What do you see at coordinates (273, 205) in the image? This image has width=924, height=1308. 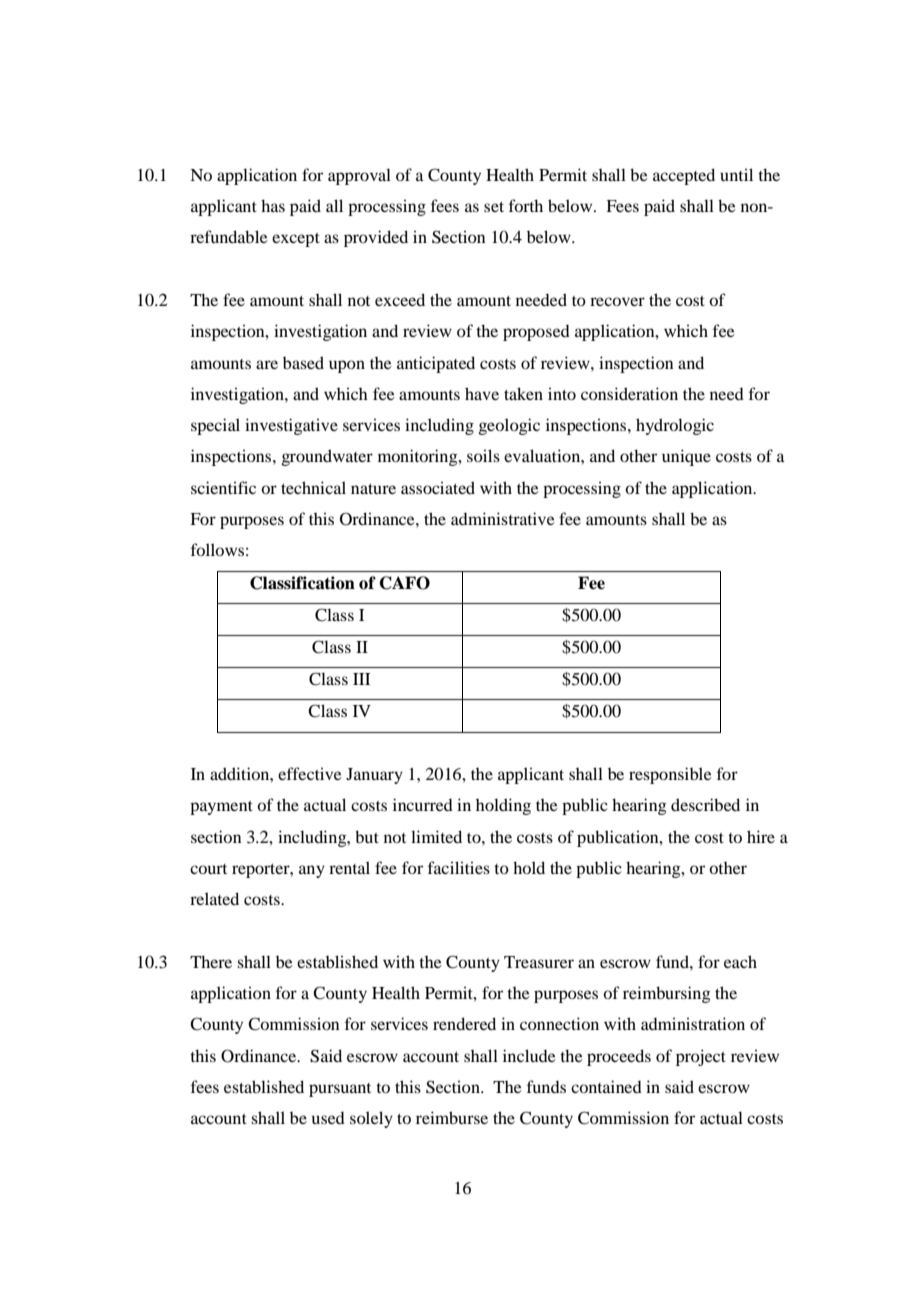 I see `has` at bounding box center [273, 205].
